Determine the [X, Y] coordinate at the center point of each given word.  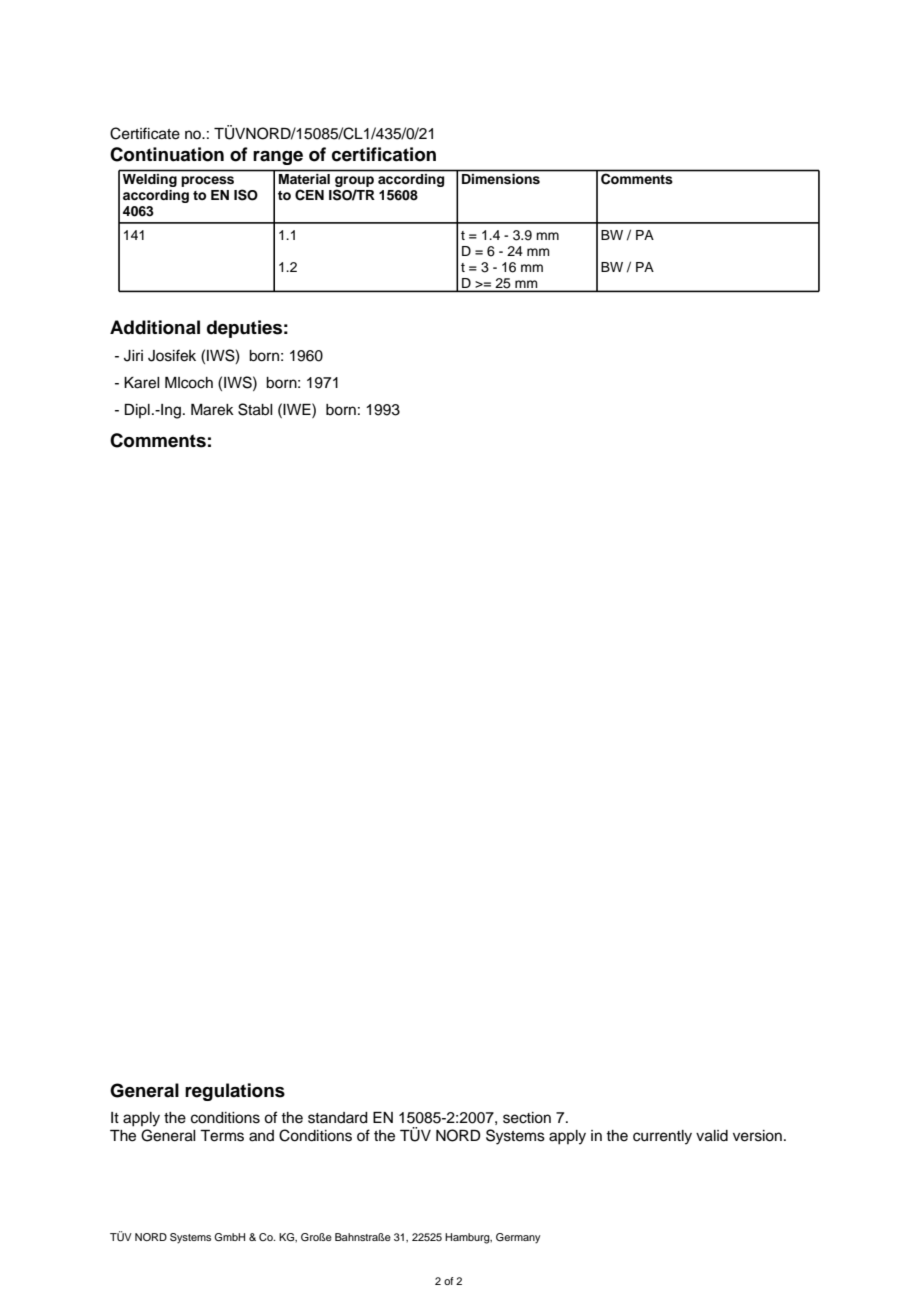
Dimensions [501, 179]
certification [384, 154]
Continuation [167, 154]
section [527, 1118]
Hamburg [468, 1238]
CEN [309, 195]
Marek [212, 410]
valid [712, 1136]
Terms [222, 1136]
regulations [235, 1092]
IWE [298, 409]
